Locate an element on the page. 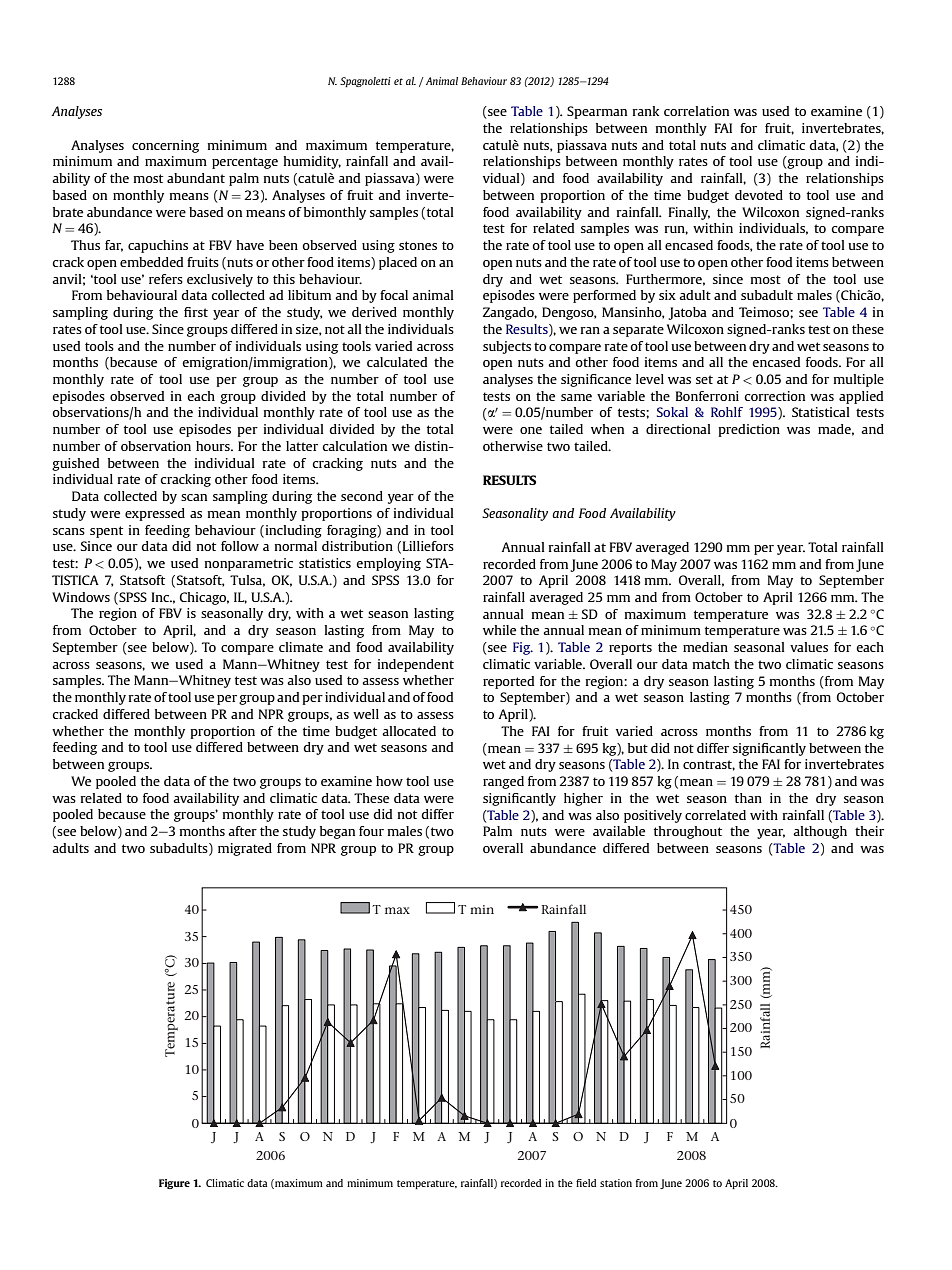 This page has height=1270, width=952. Spearman is located at coordinates (597, 112).
